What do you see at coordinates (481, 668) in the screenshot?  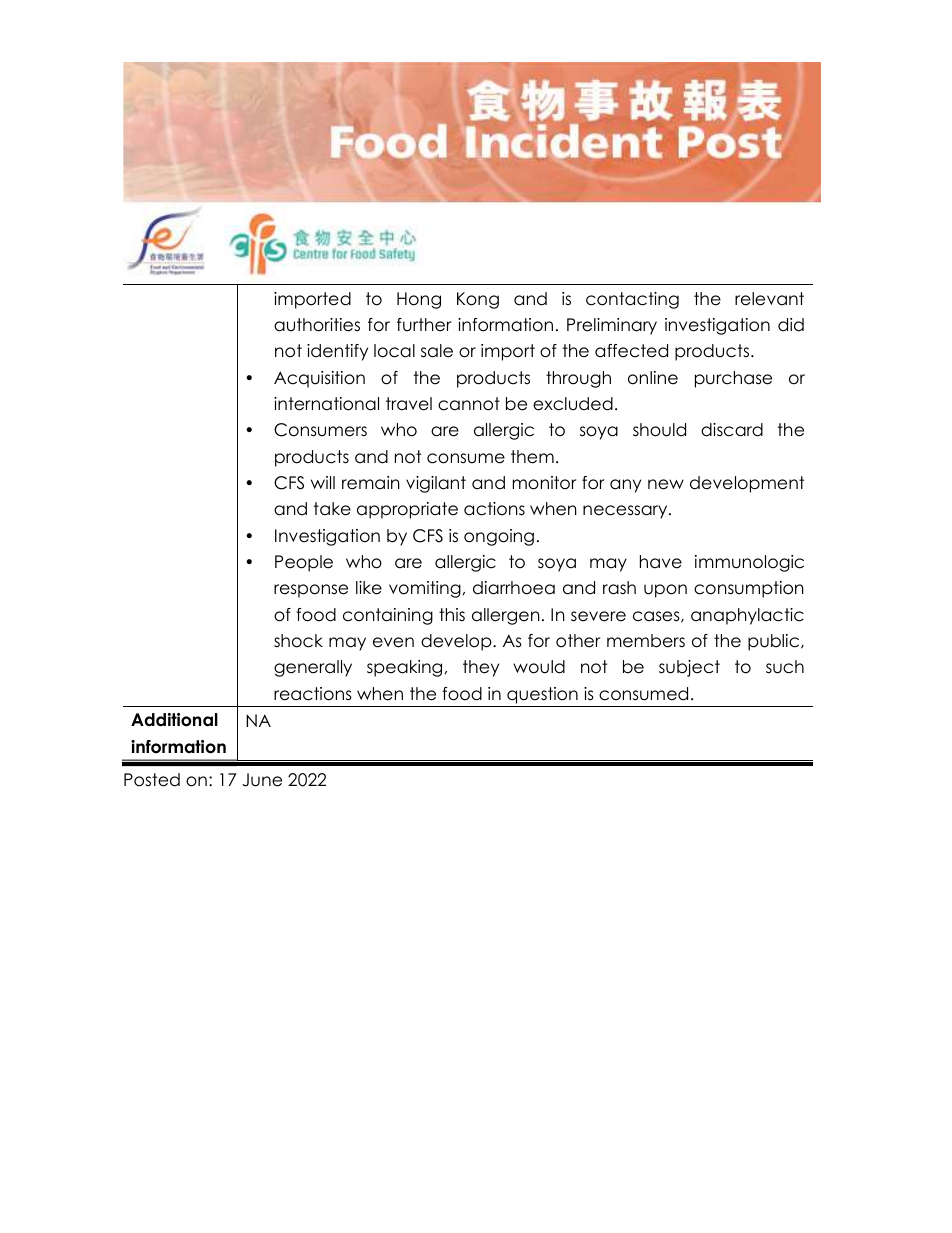 I see `they` at bounding box center [481, 668].
